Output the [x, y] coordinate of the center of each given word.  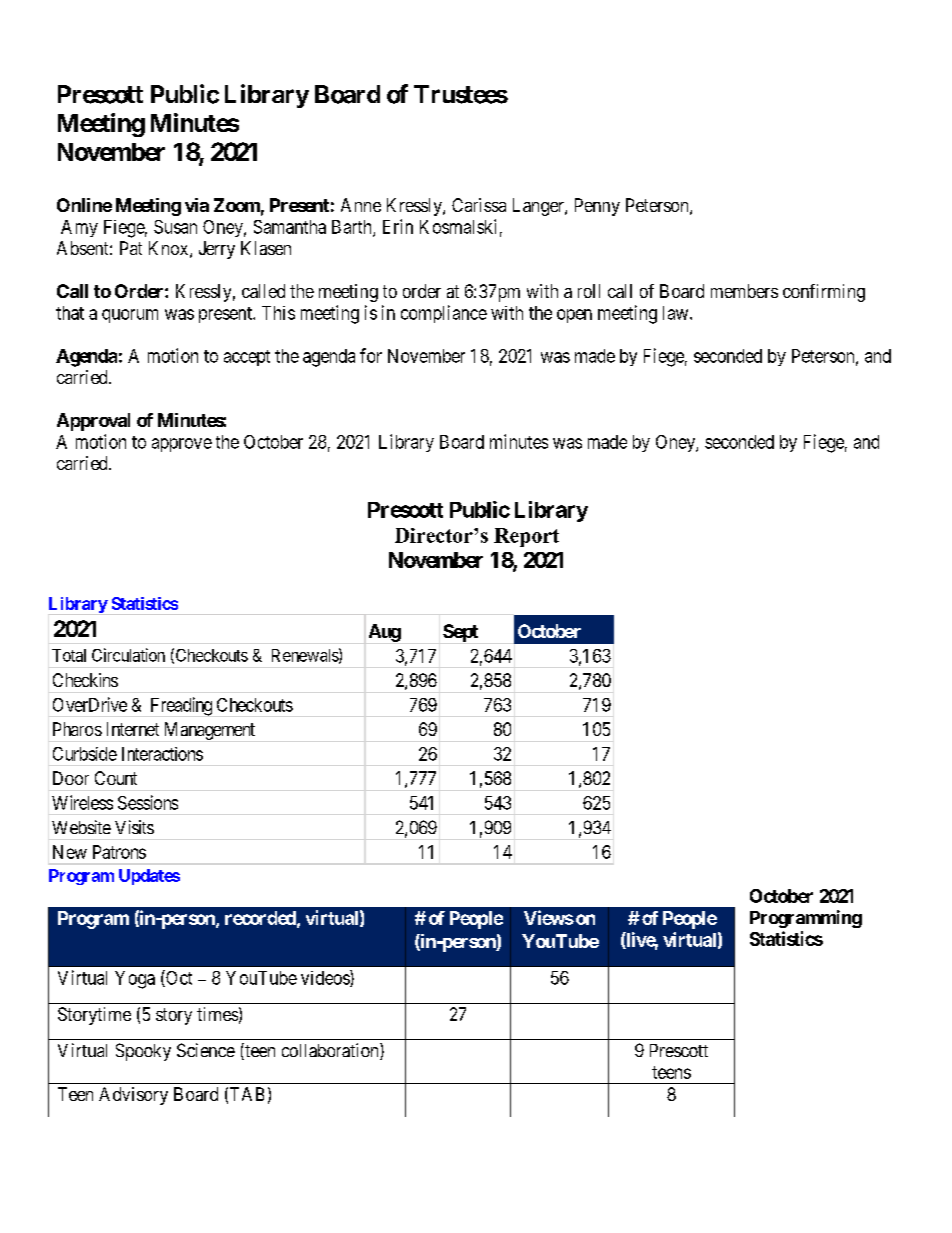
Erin [398, 226]
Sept [460, 633]
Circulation [128, 655]
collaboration [331, 1051]
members [744, 291]
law [677, 313]
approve [182, 445]
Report [526, 537]
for [371, 355]
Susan [175, 227]
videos [326, 978]
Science [206, 1050]
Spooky [143, 1052]
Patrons [119, 852]
